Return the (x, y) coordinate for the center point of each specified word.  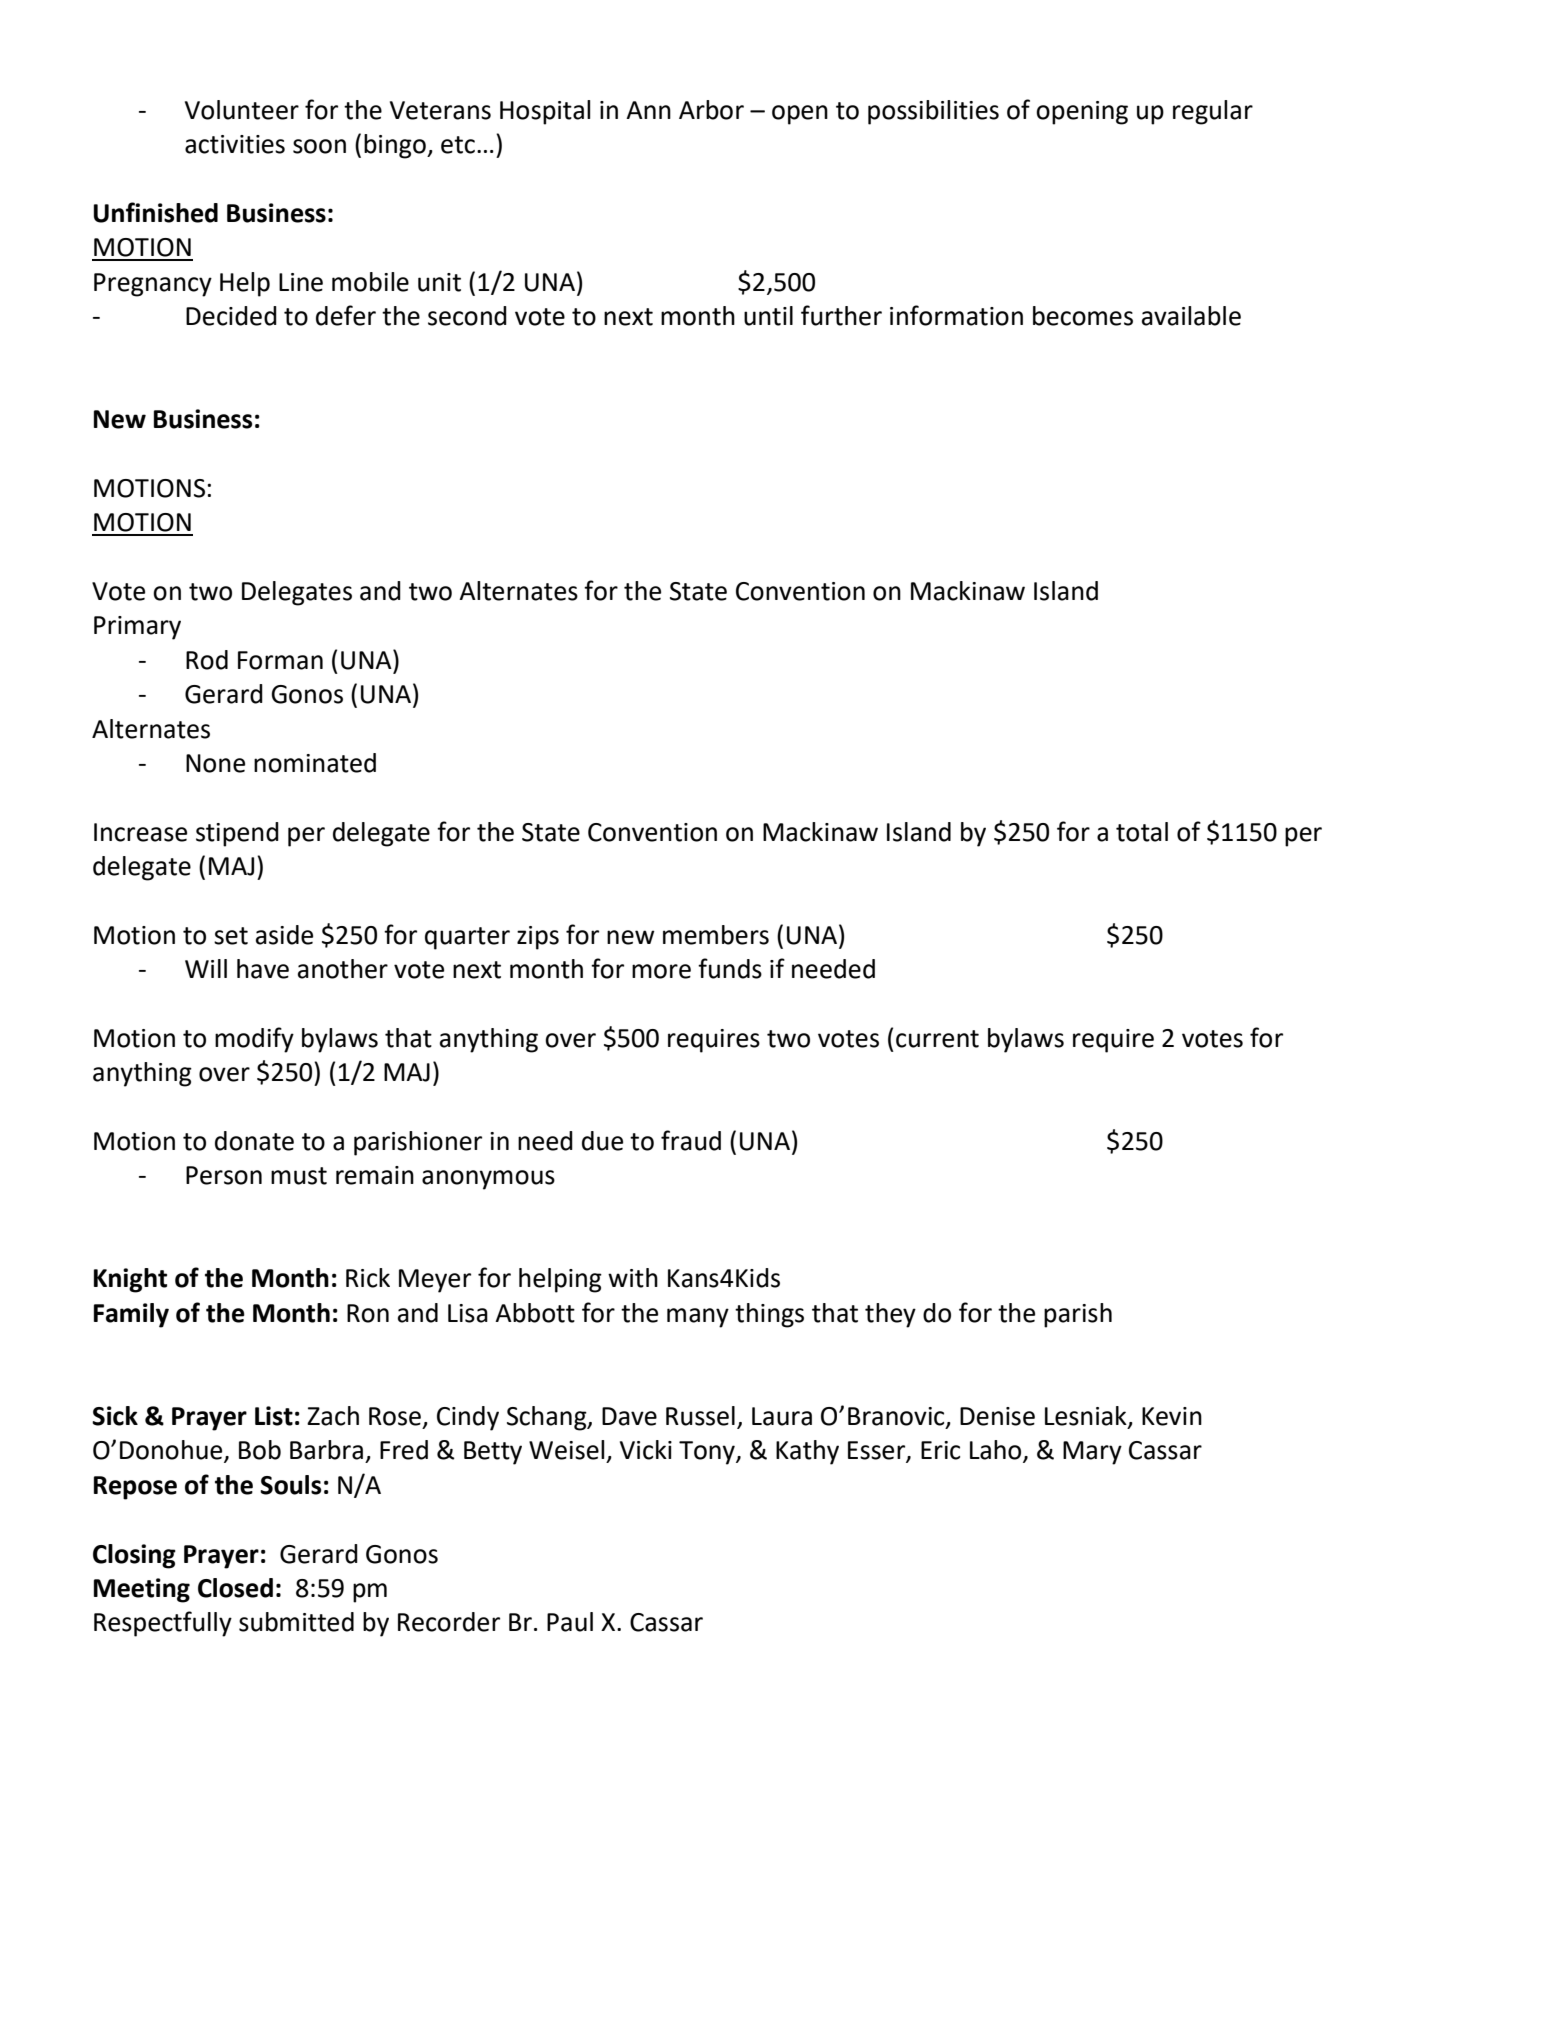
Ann (648, 110)
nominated (315, 763)
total (1142, 832)
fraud (691, 1140)
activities (235, 144)
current (937, 1039)
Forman (280, 660)
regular (1213, 112)
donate (254, 1141)
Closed (235, 1588)
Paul (570, 1622)
